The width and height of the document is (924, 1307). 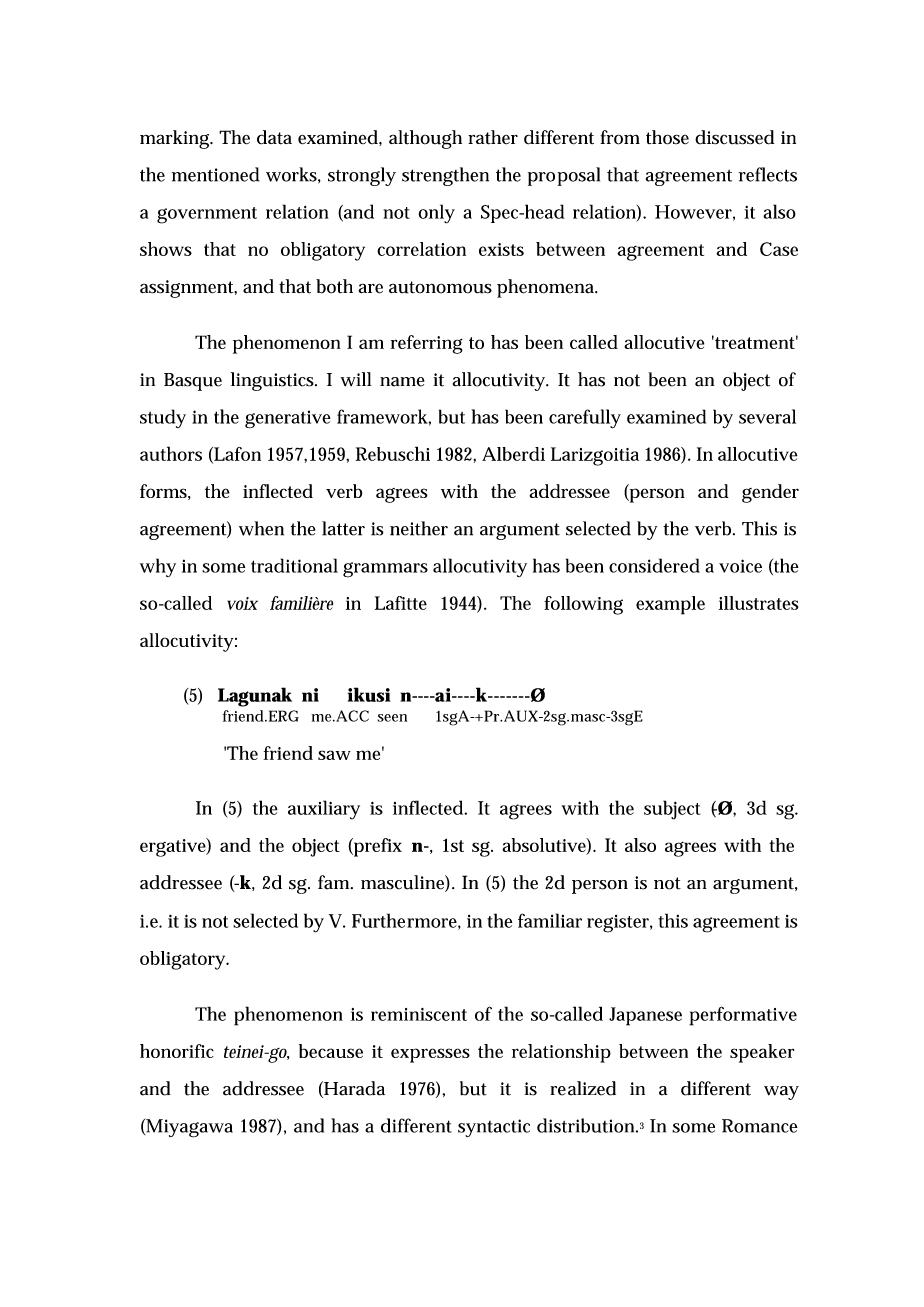 I want to click on discussed, so click(x=734, y=137).
